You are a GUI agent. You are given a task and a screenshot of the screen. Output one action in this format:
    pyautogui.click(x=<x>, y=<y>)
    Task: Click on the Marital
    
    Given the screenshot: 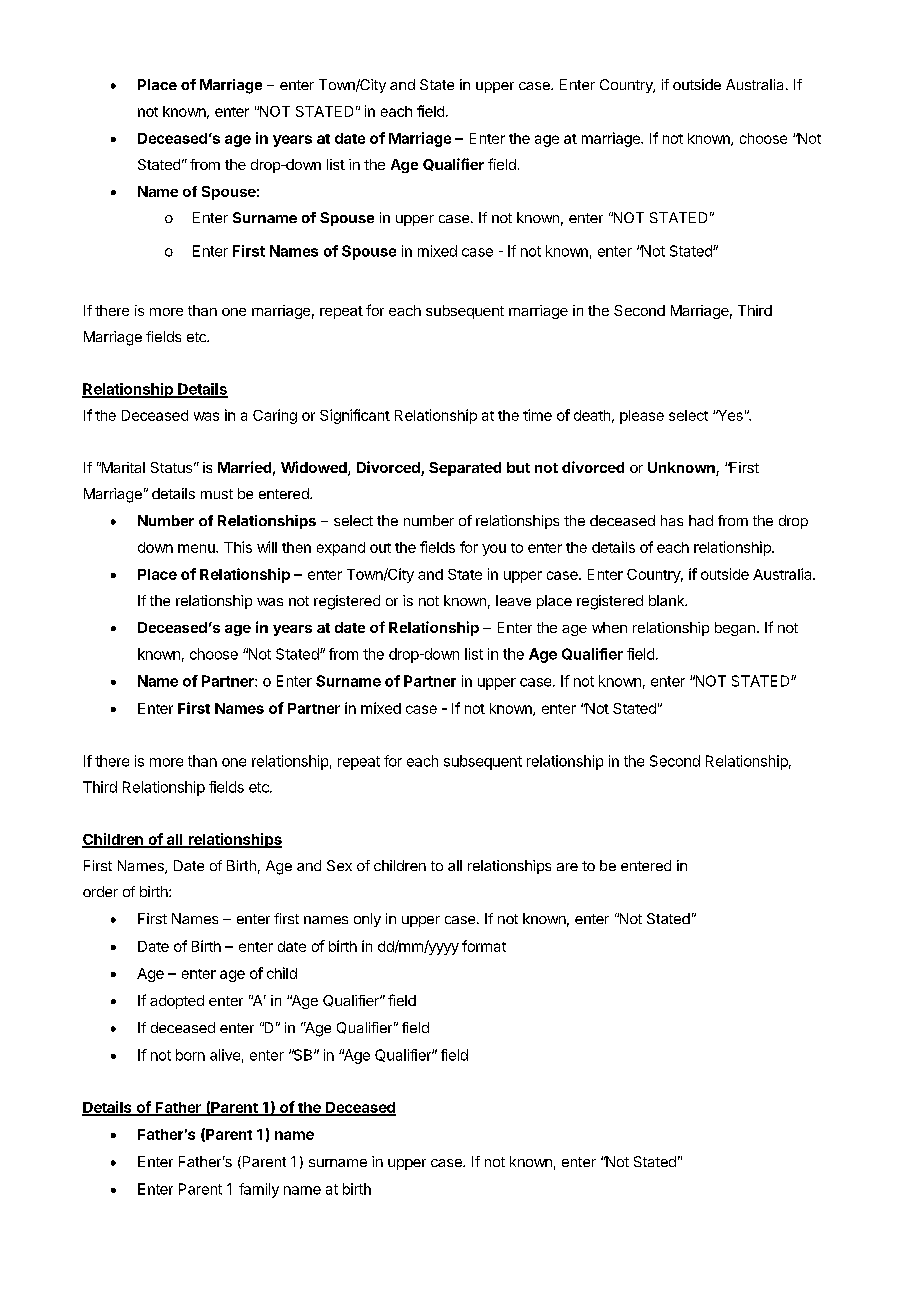 What is the action you would take?
    pyautogui.click(x=122, y=467)
